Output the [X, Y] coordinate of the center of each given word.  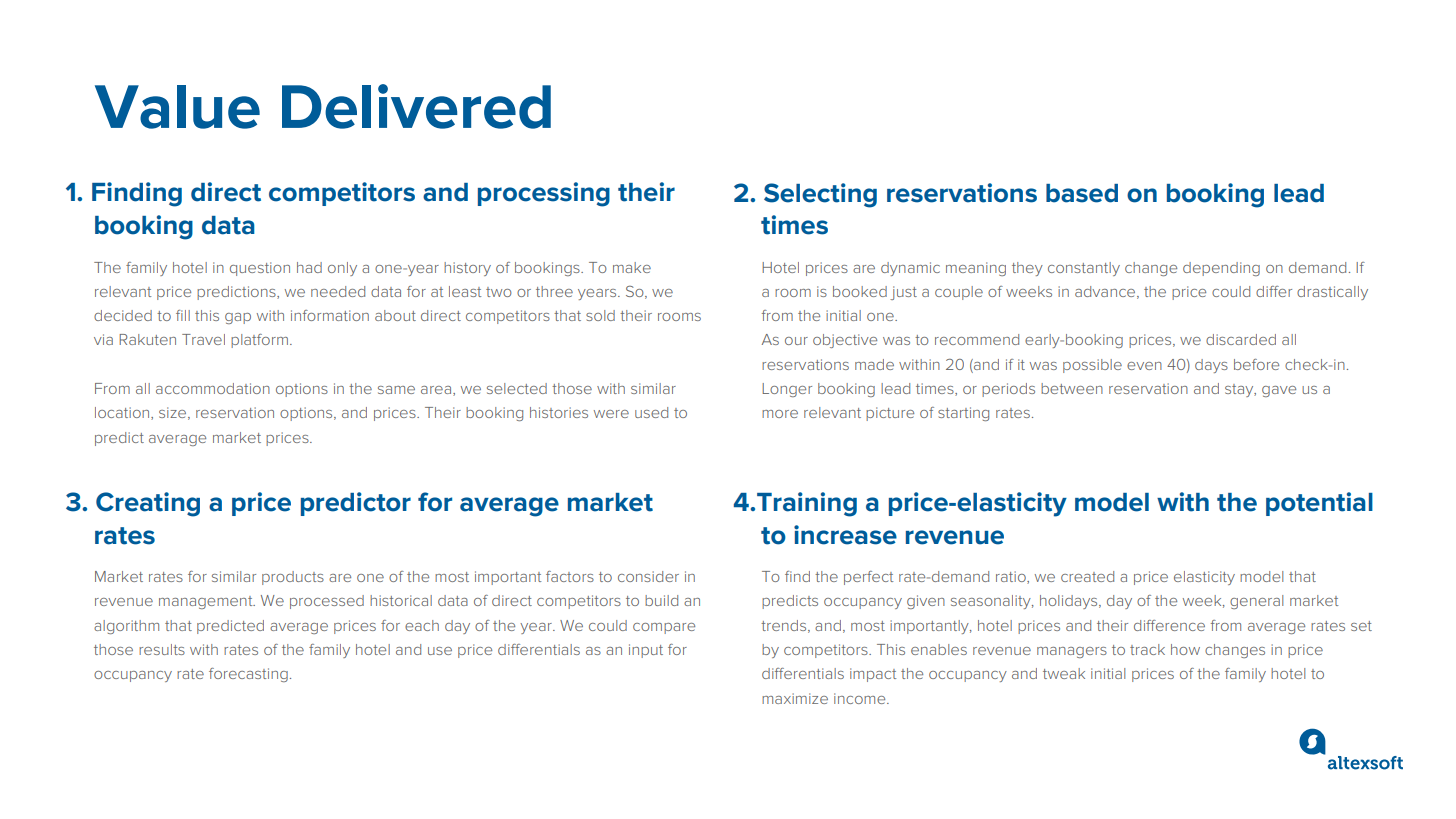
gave [1279, 391]
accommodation [213, 388]
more [780, 414]
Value [177, 107]
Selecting [820, 195]
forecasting [248, 675]
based [1082, 193]
